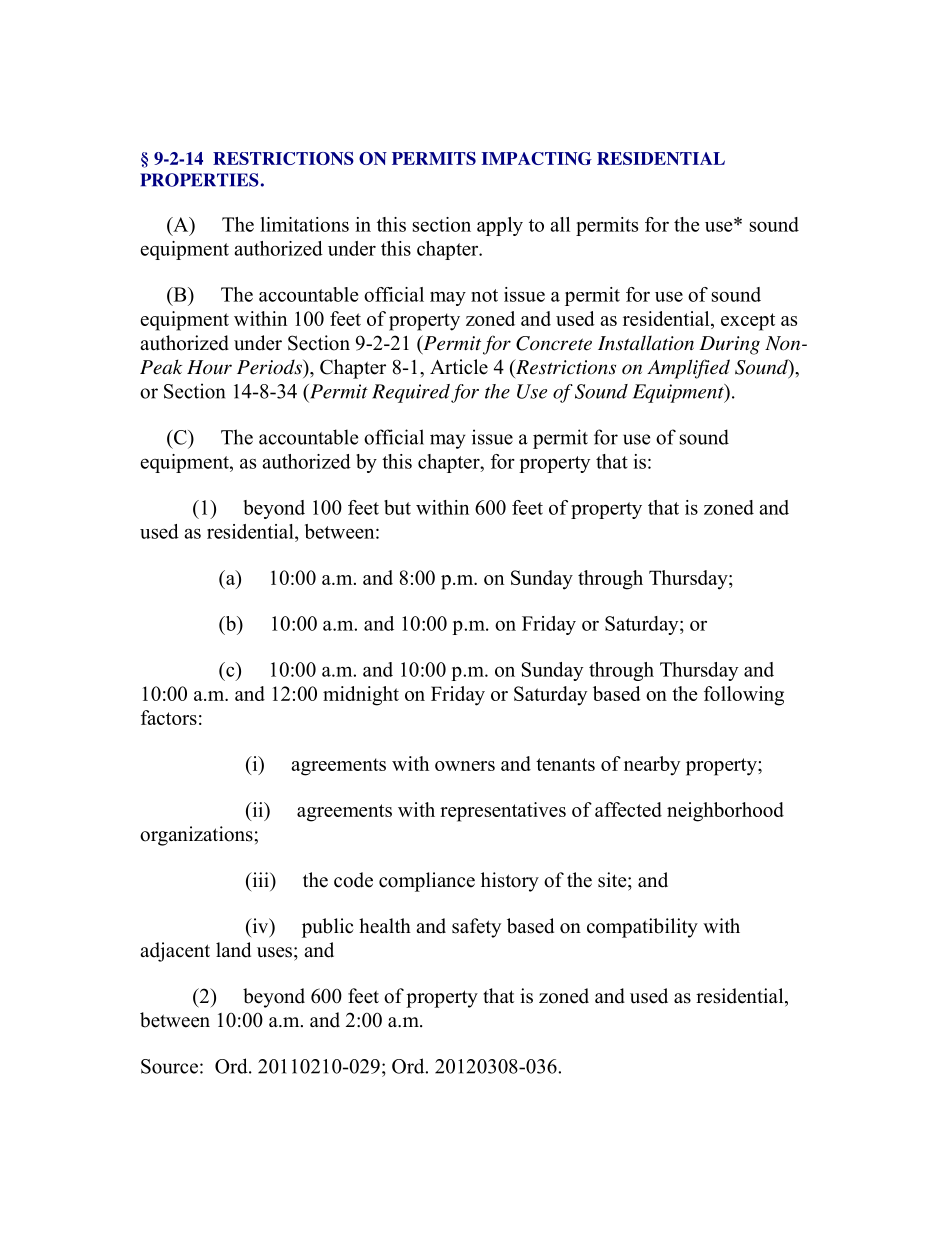 This page has width=952, height=1233. Describe the element at coordinates (503, 812) in the page. I see `representatives` at that location.
